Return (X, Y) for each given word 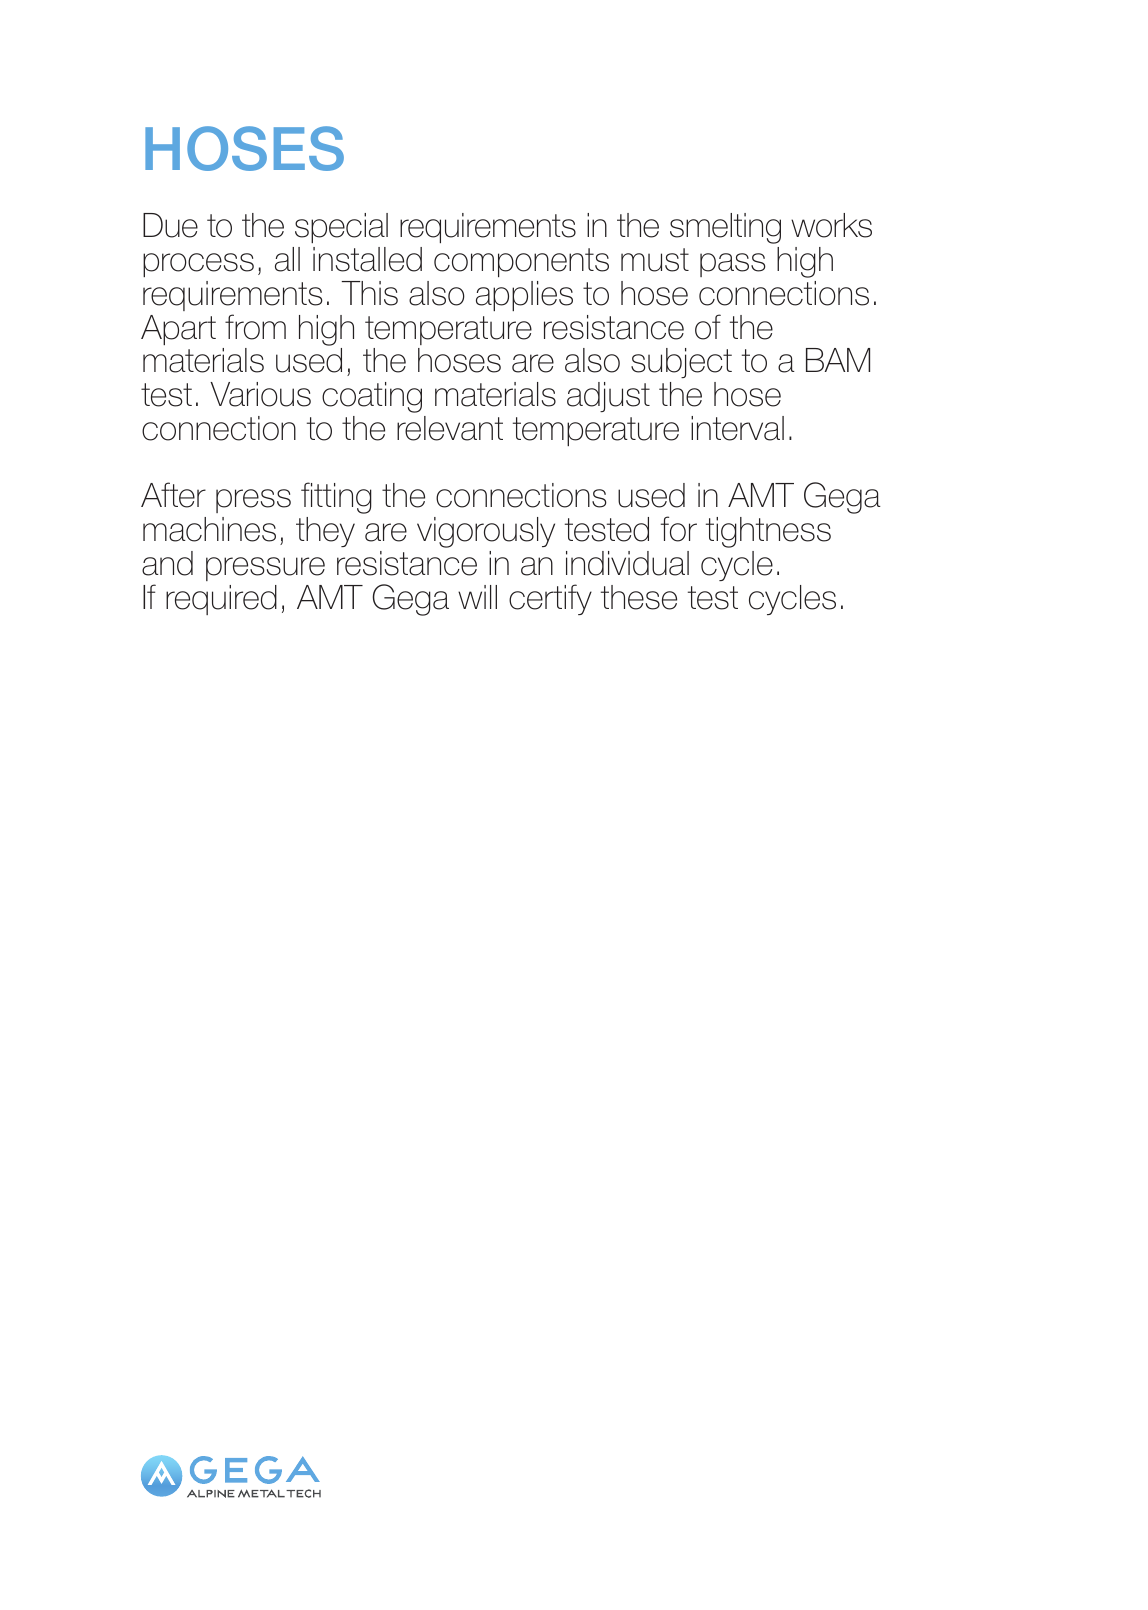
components (521, 262)
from (255, 327)
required (221, 600)
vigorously (486, 532)
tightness (768, 532)
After (173, 495)
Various (260, 394)
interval (737, 428)
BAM (838, 360)
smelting (725, 228)
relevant (450, 428)
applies (524, 296)
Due (170, 225)
